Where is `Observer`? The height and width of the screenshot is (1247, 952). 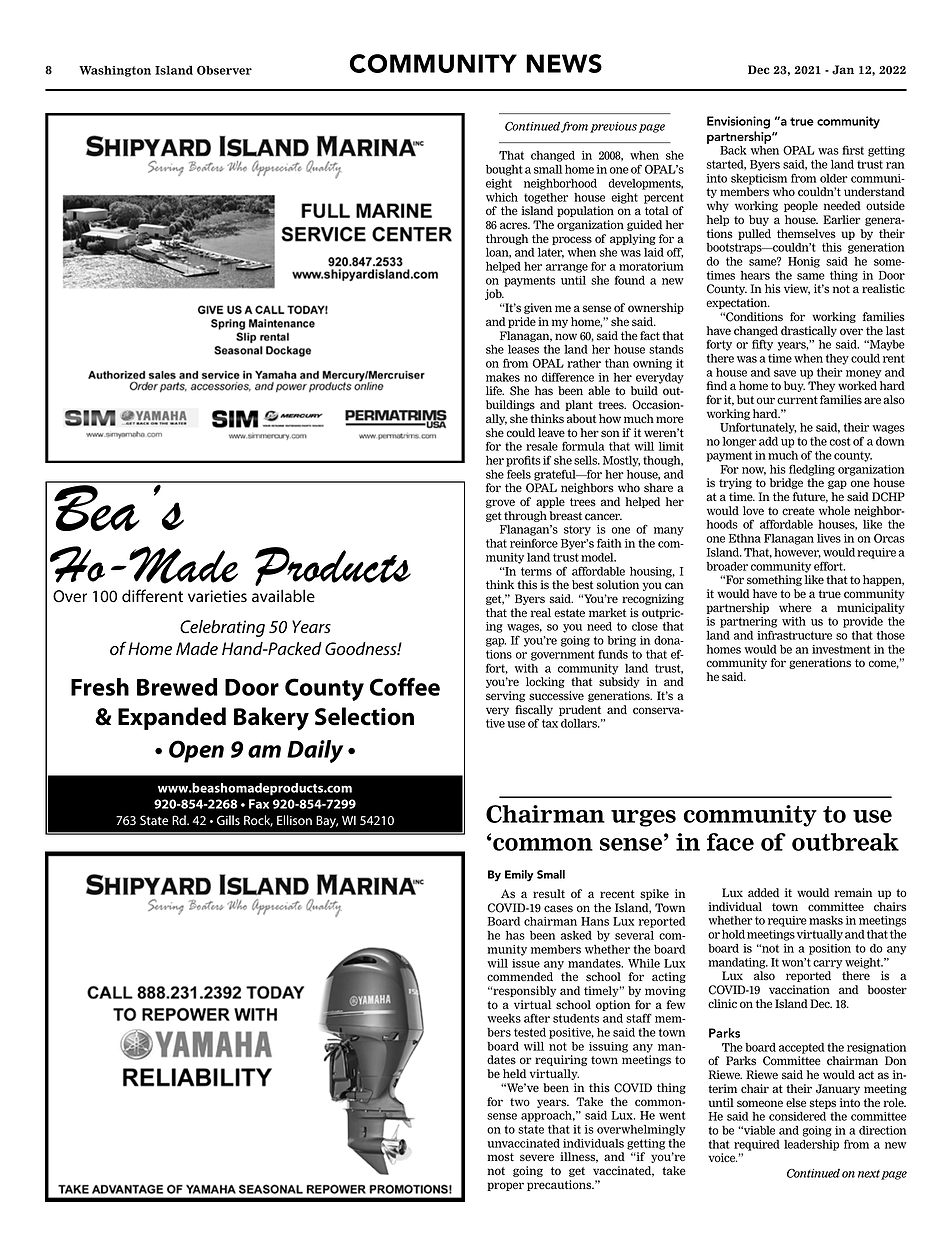
Observer is located at coordinates (224, 70).
